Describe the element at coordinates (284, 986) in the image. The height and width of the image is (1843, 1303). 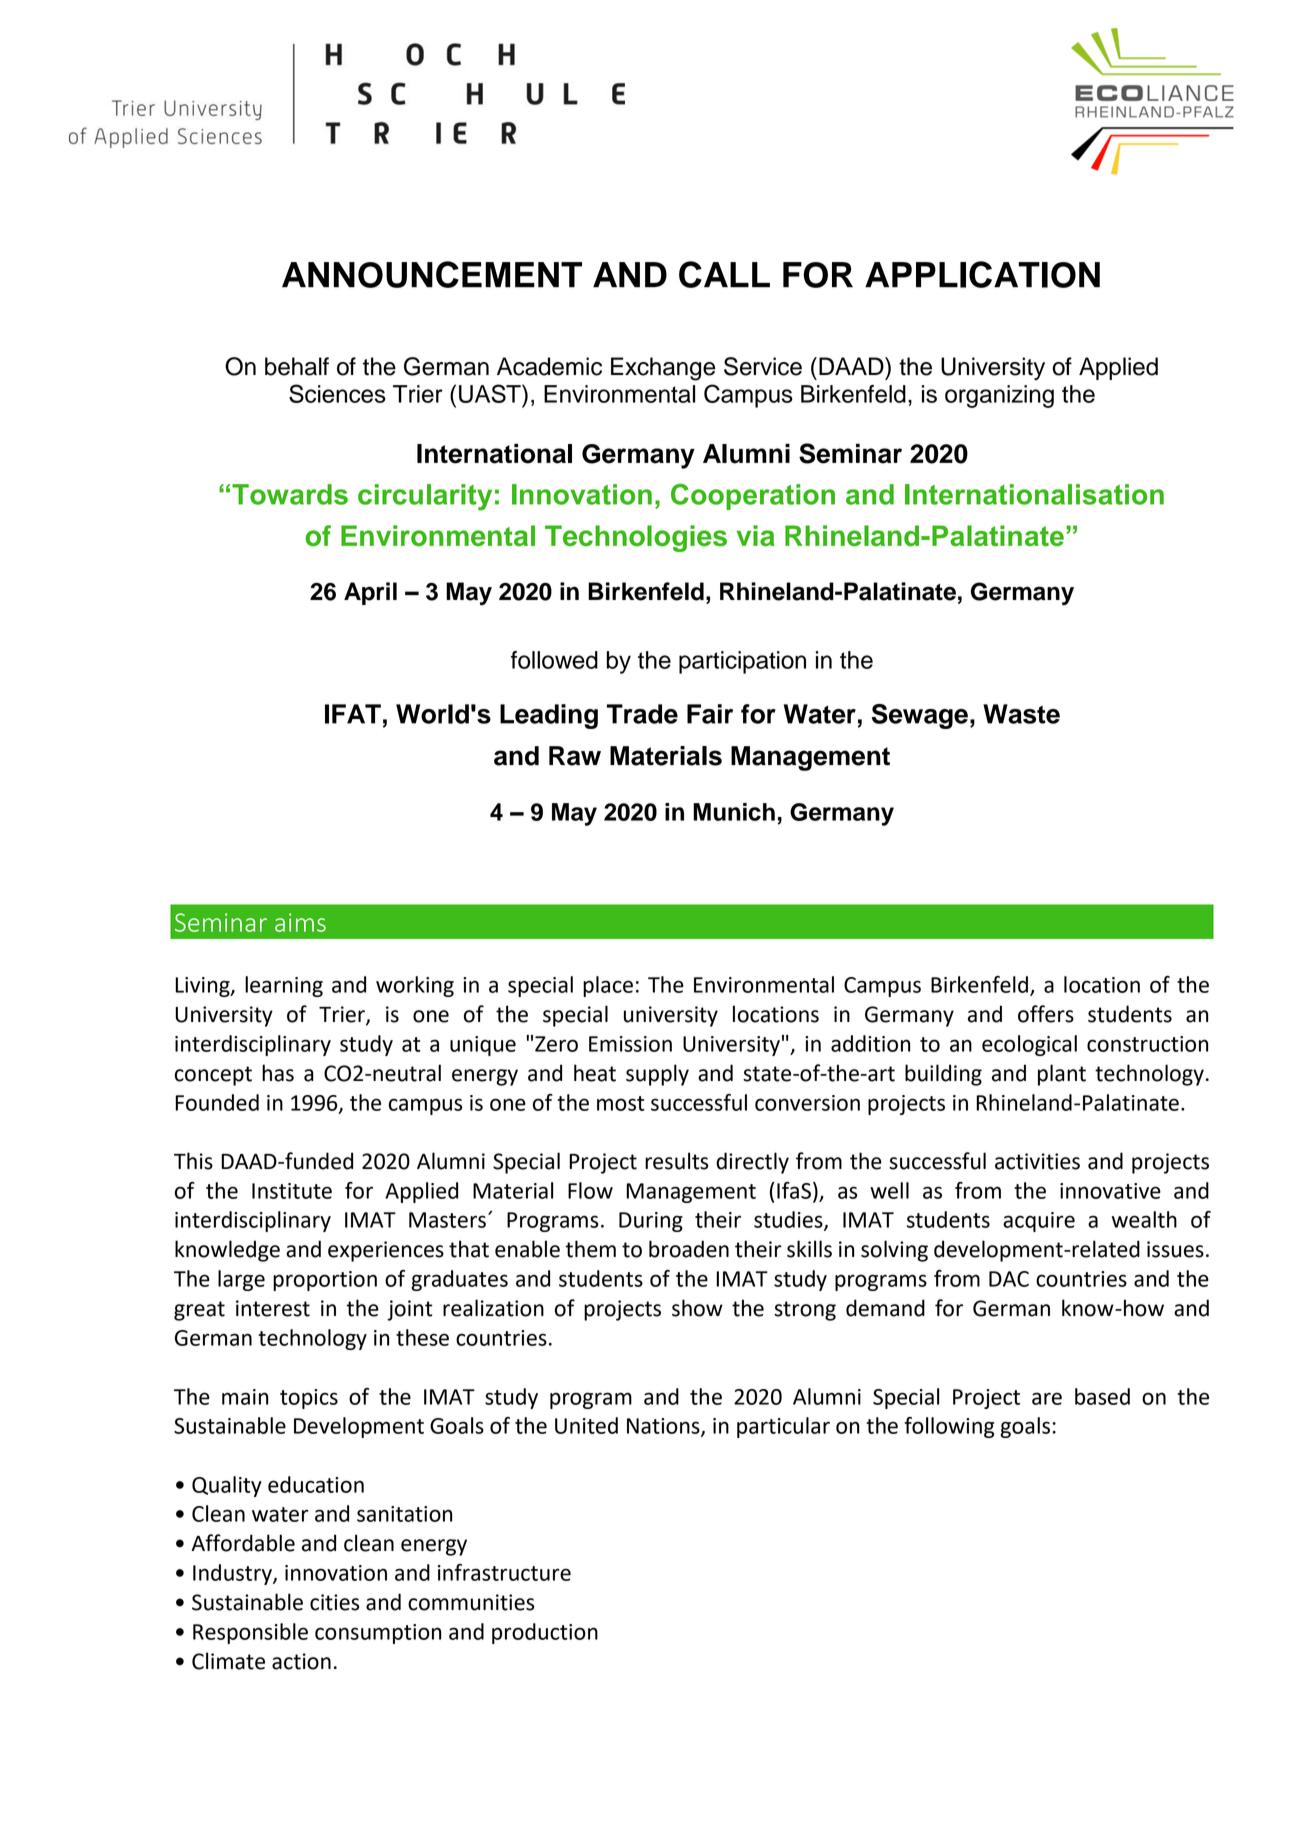
I see `learning` at that location.
